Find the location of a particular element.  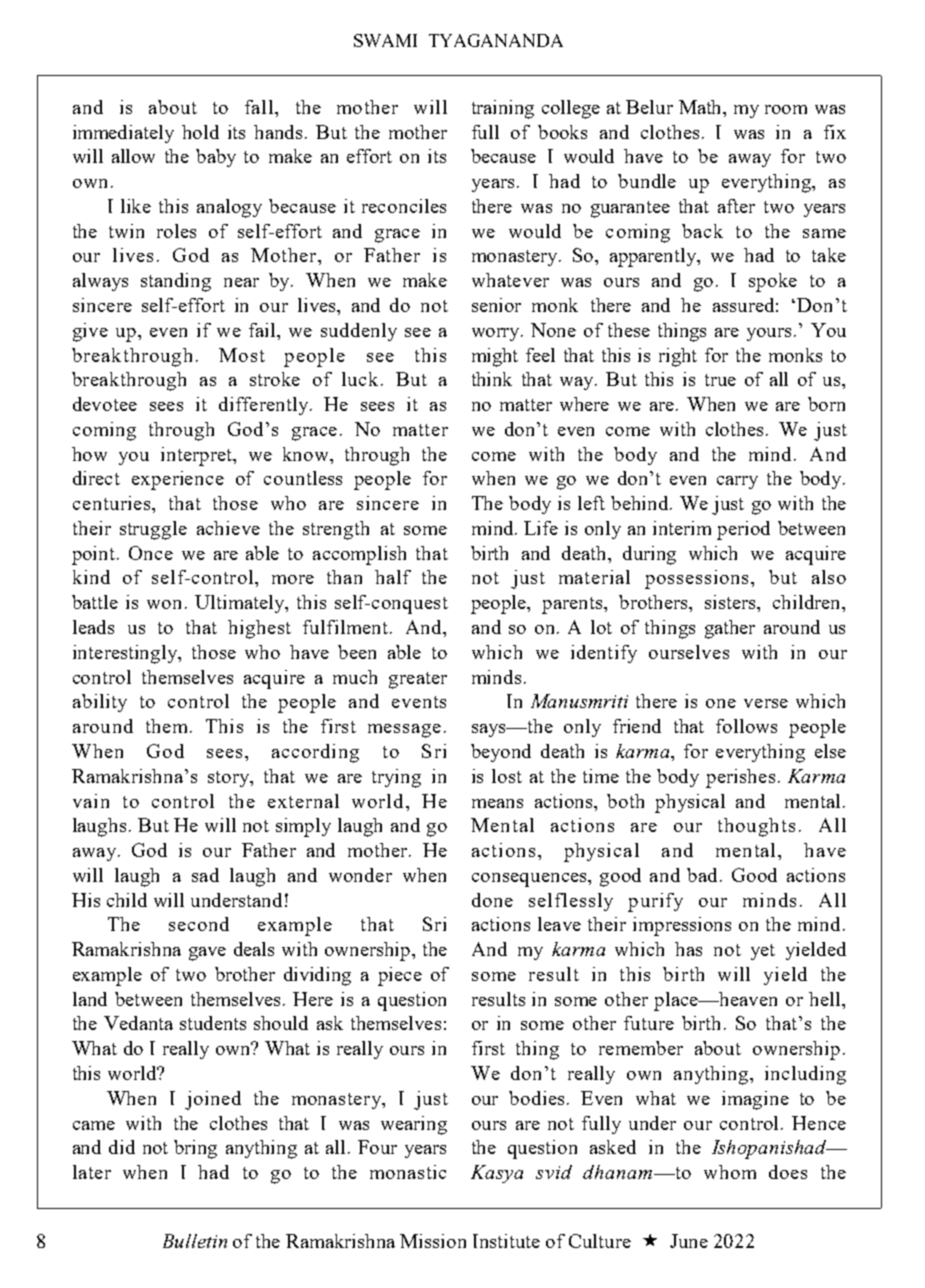

whom is located at coordinates (730, 1172).
